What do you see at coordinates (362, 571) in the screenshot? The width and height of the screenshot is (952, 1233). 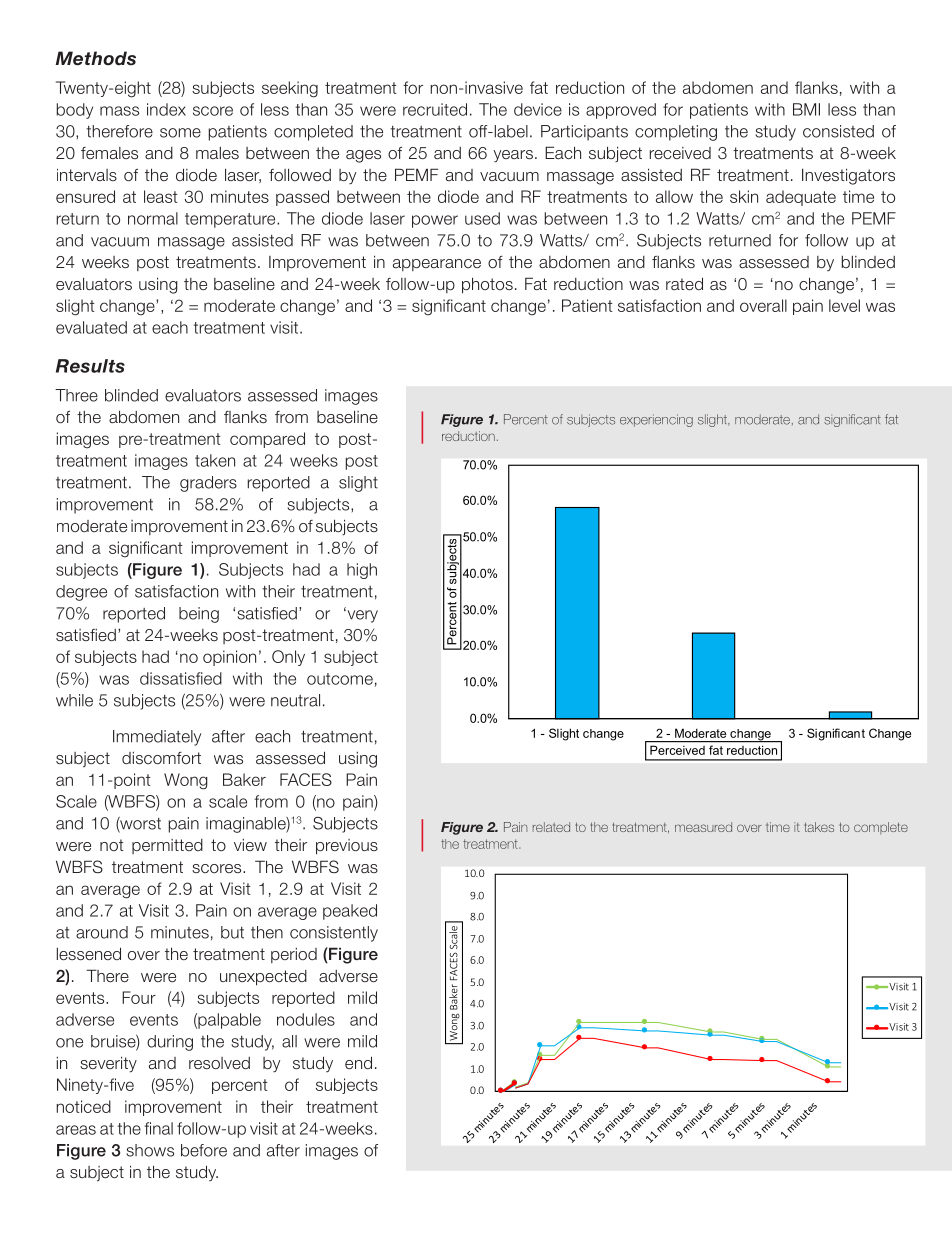 I see `high` at bounding box center [362, 571].
